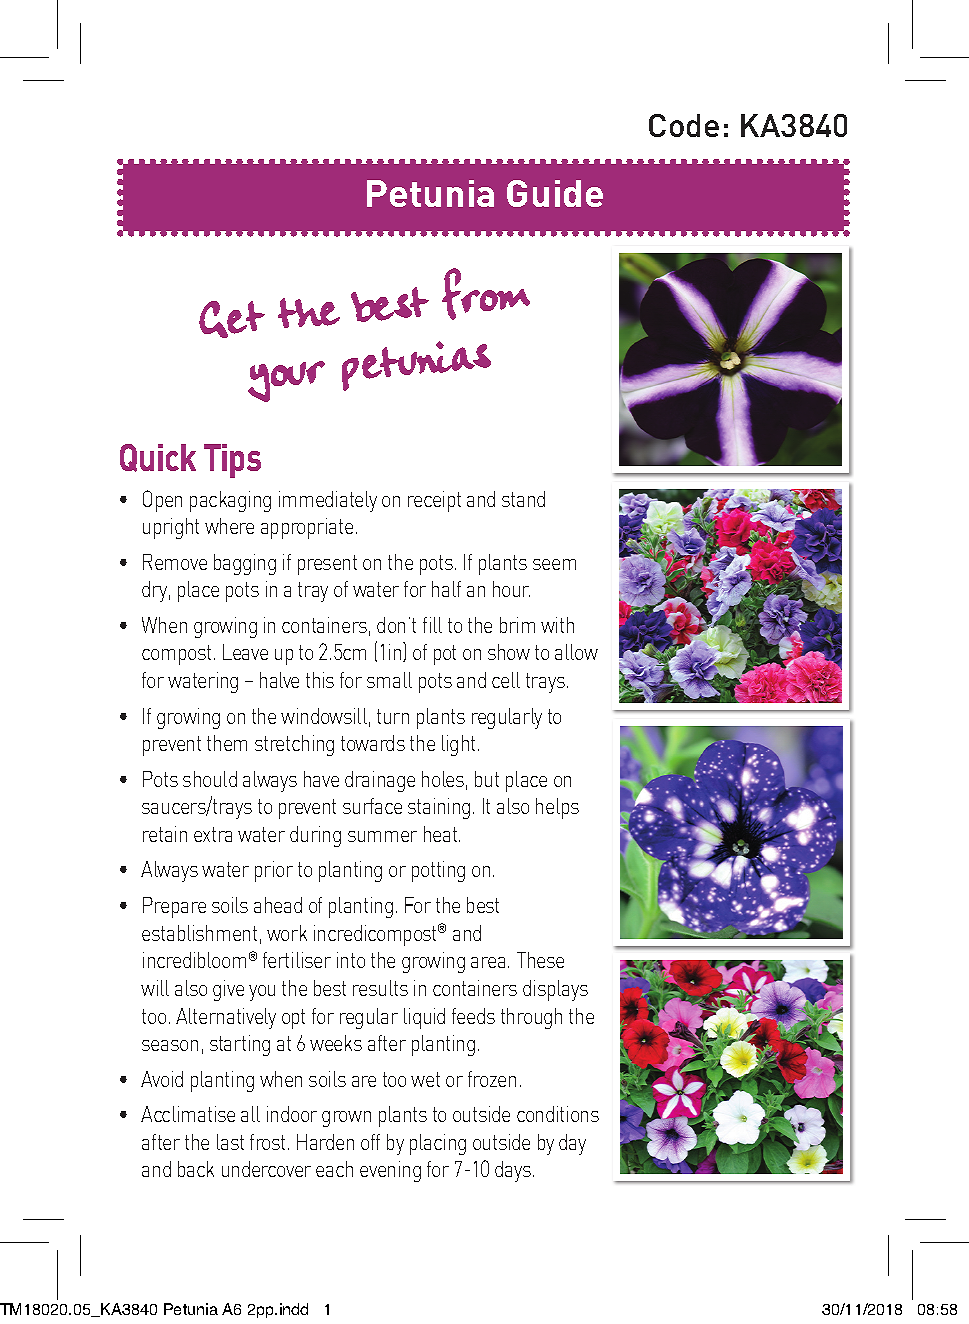 This image has height=1324, width=969. I want to click on Tips, so click(232, 461).
